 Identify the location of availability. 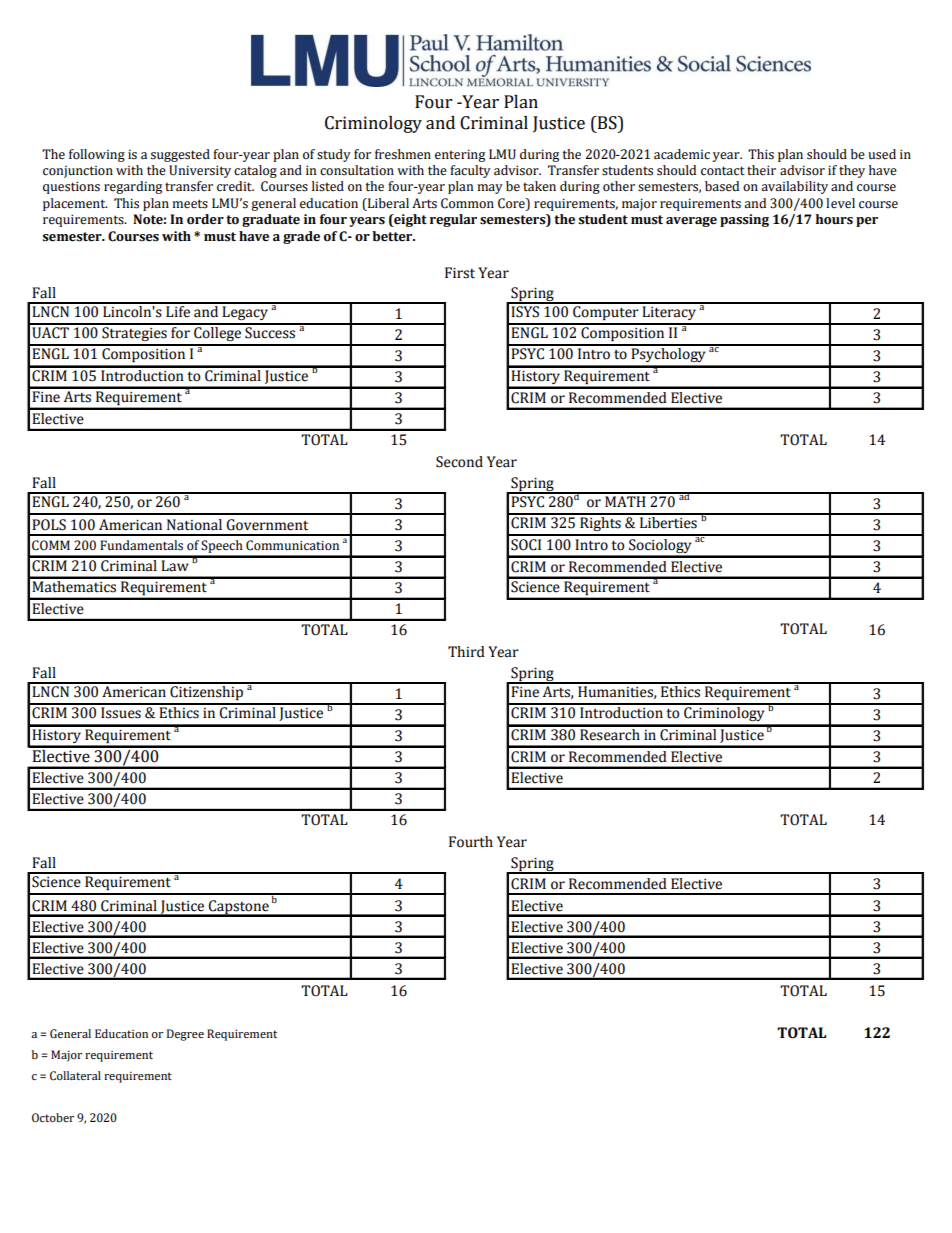
(794, 187).
